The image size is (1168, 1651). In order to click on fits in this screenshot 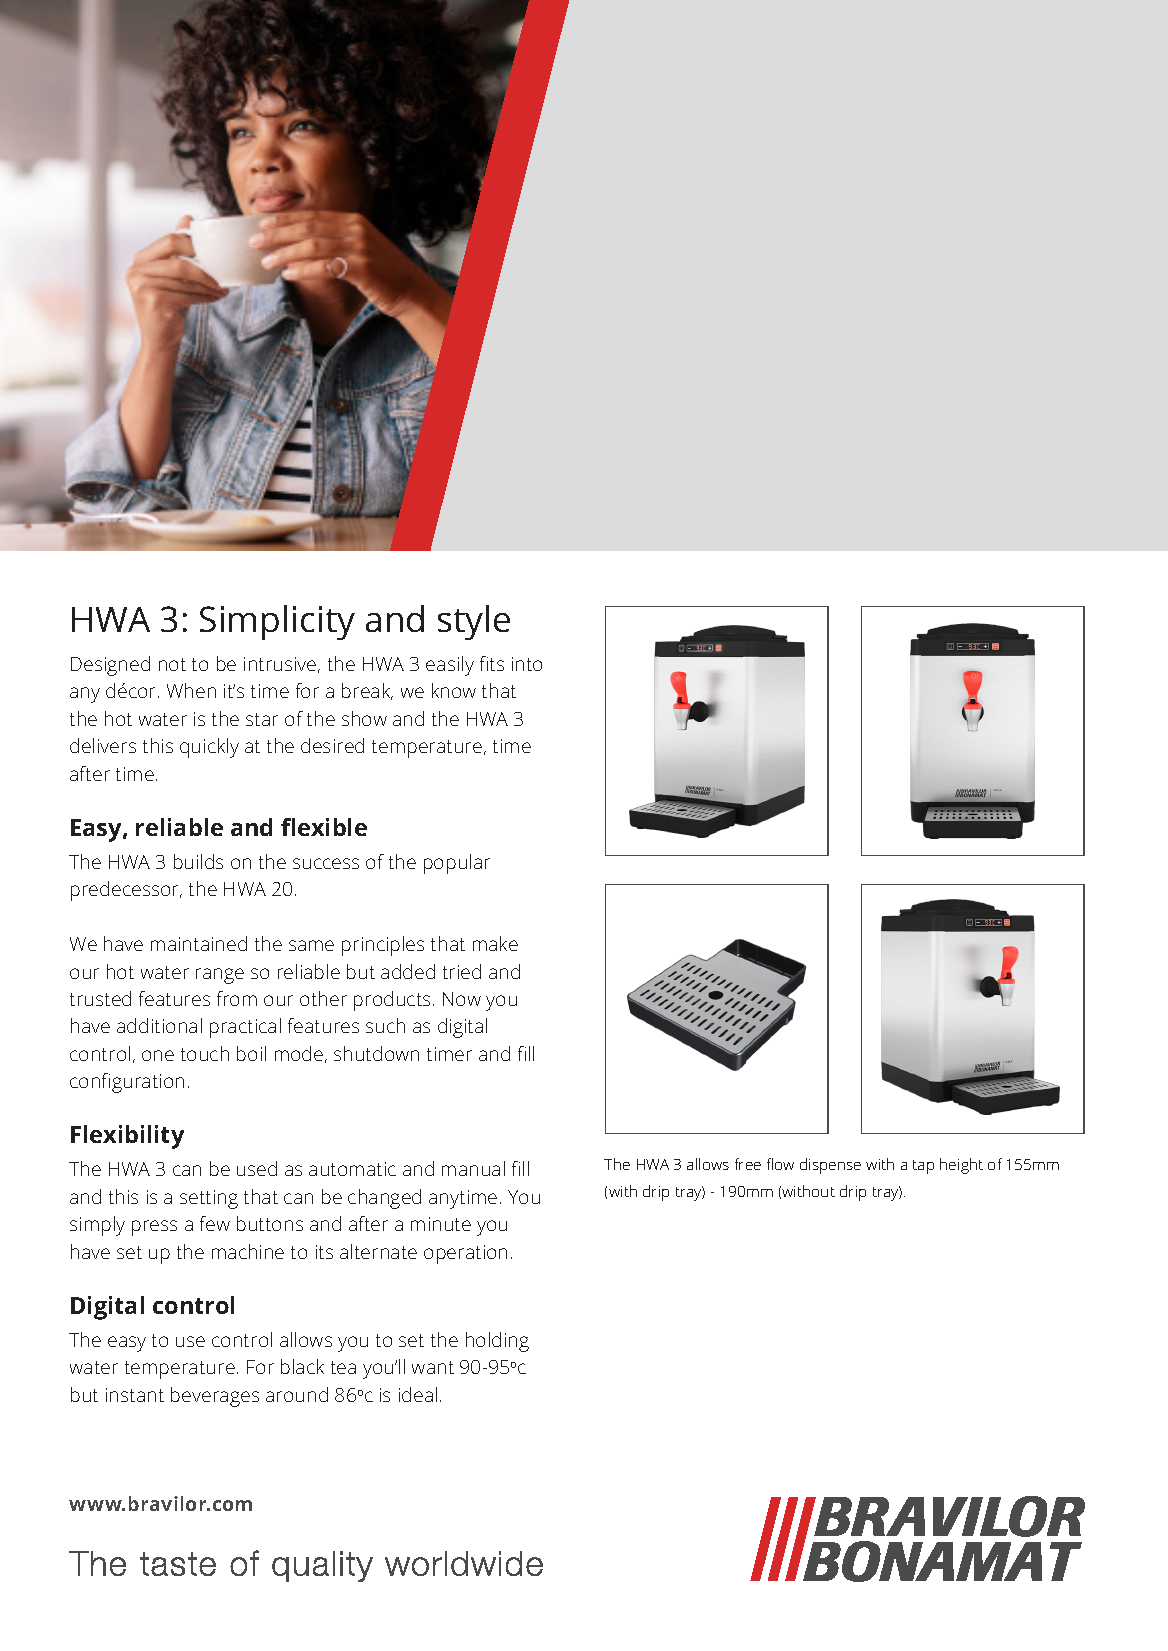, I will do `click(492, 663)`.
